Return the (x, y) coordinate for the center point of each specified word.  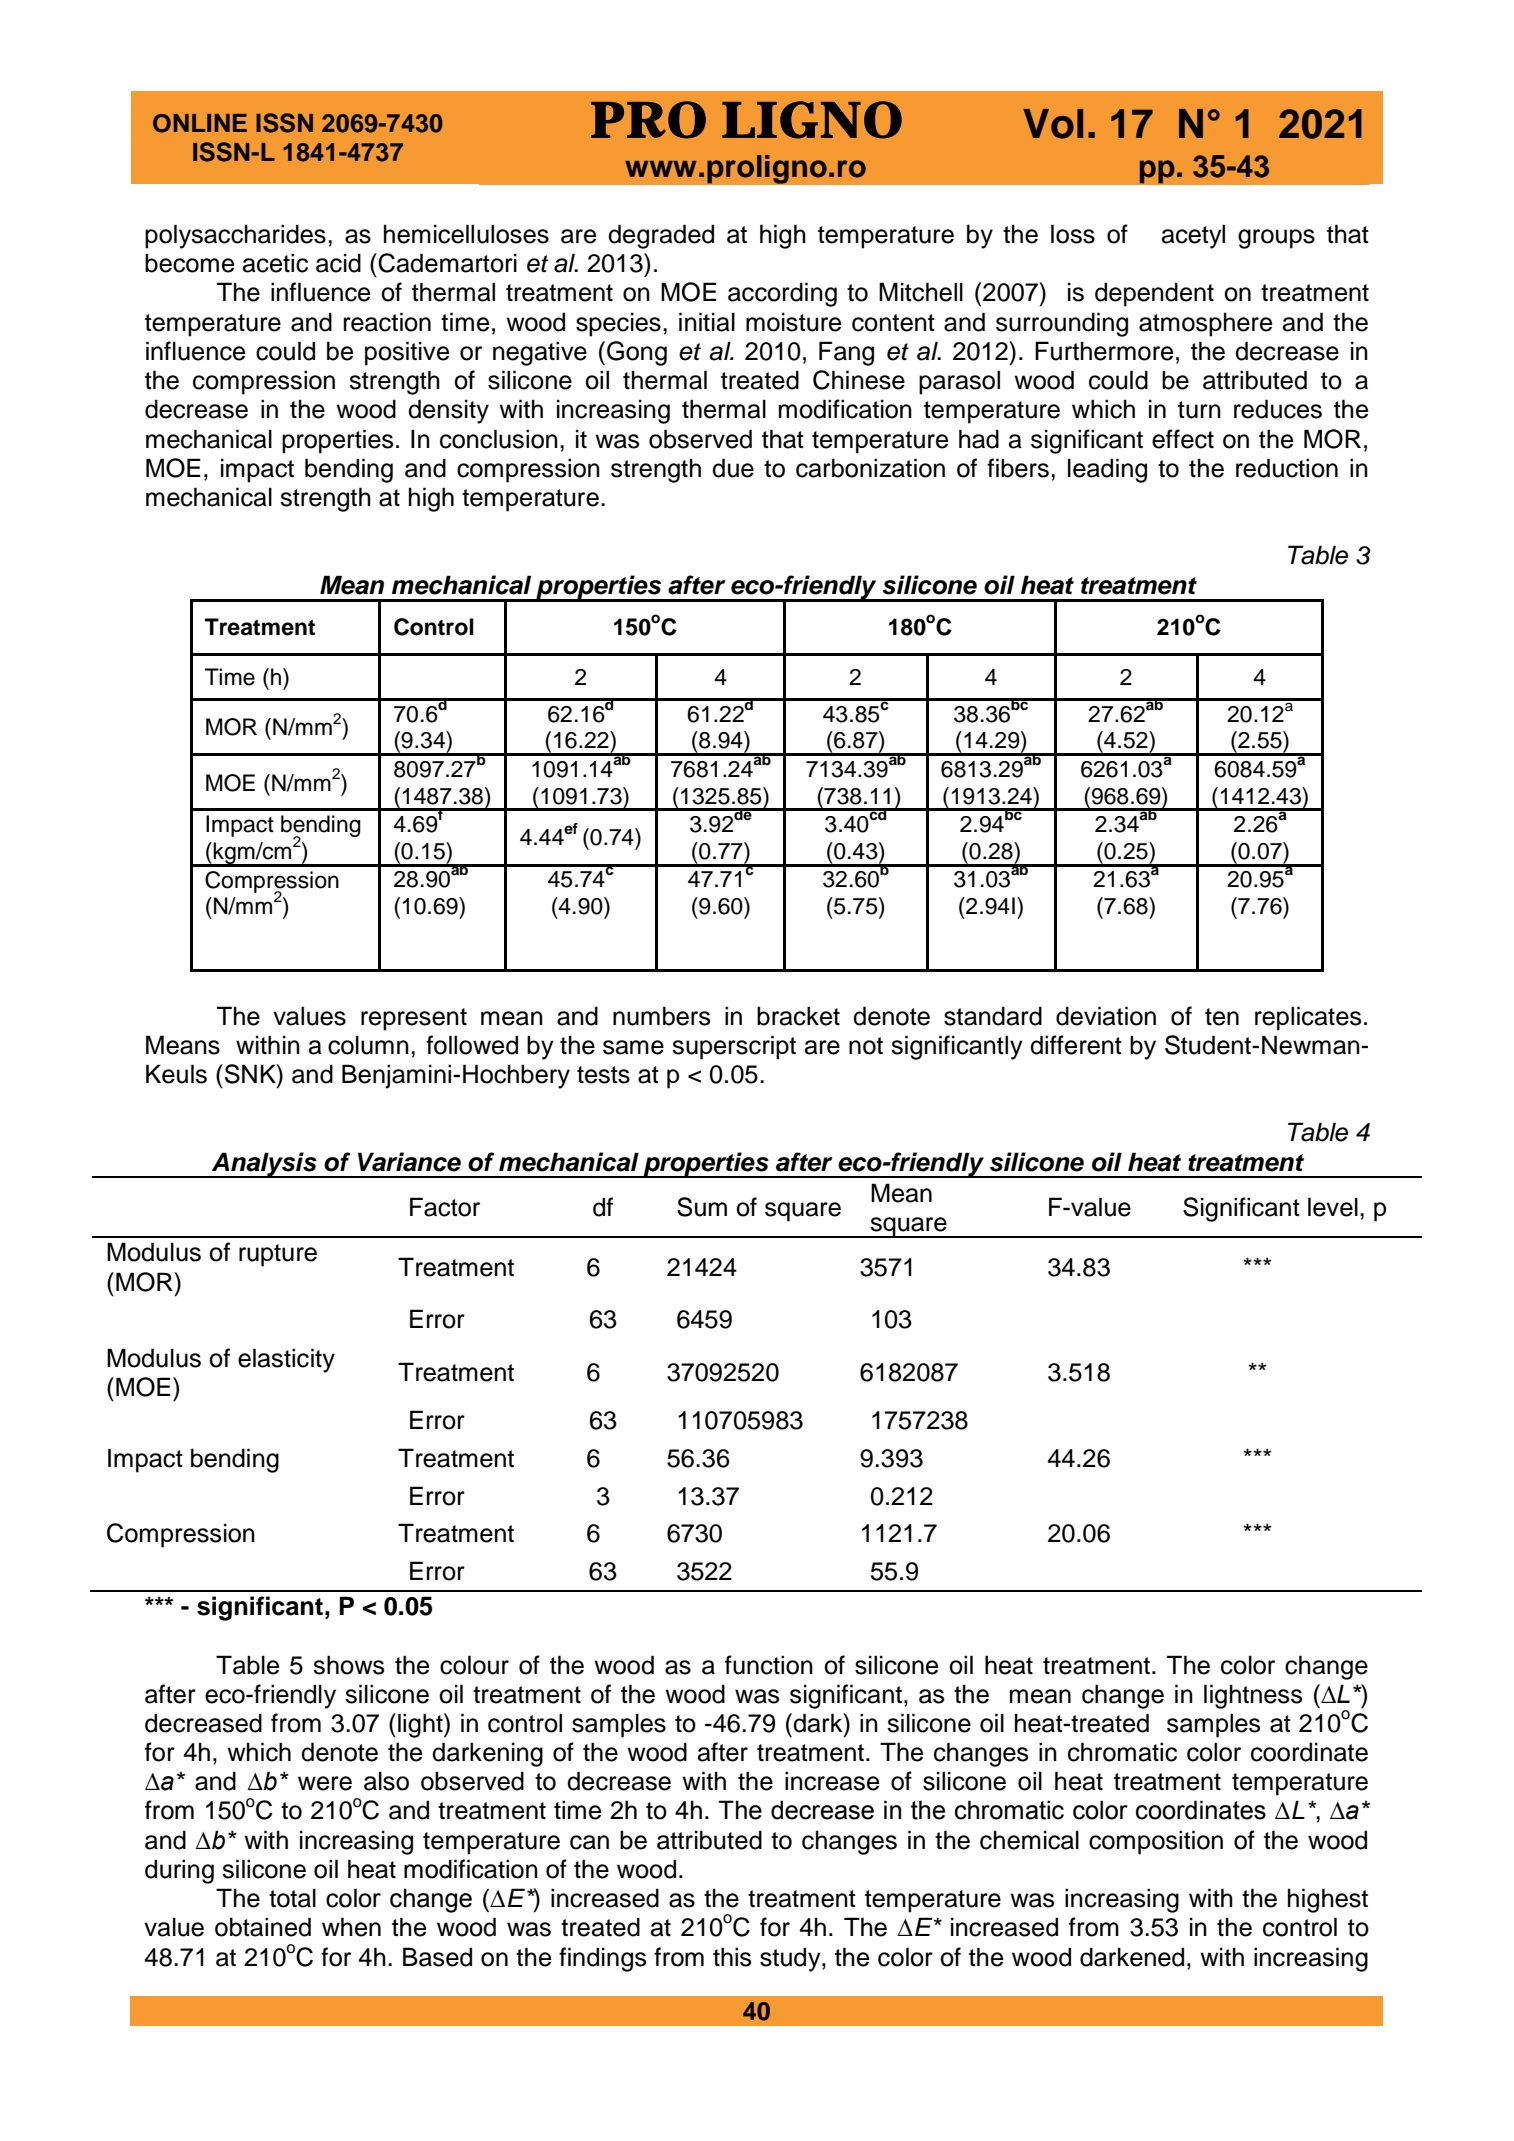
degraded (661, 236)
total (292, 1898)
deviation (1106, 1016)
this (732, 1957)
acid (338, 263)
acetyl (1193, 236)
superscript (734, 1047)
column (368, 1045)
